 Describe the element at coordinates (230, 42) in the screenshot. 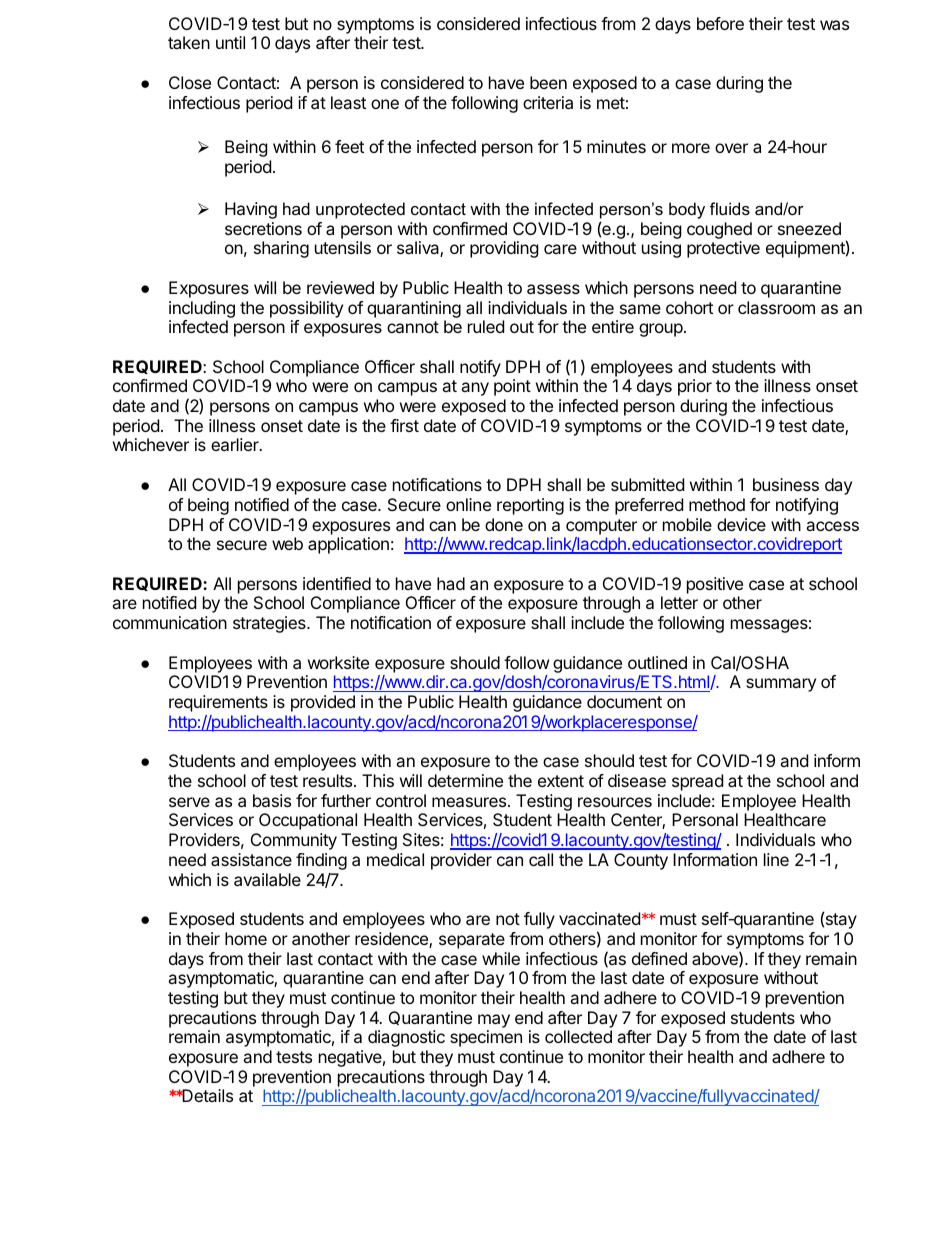

I see `until` at that location.
